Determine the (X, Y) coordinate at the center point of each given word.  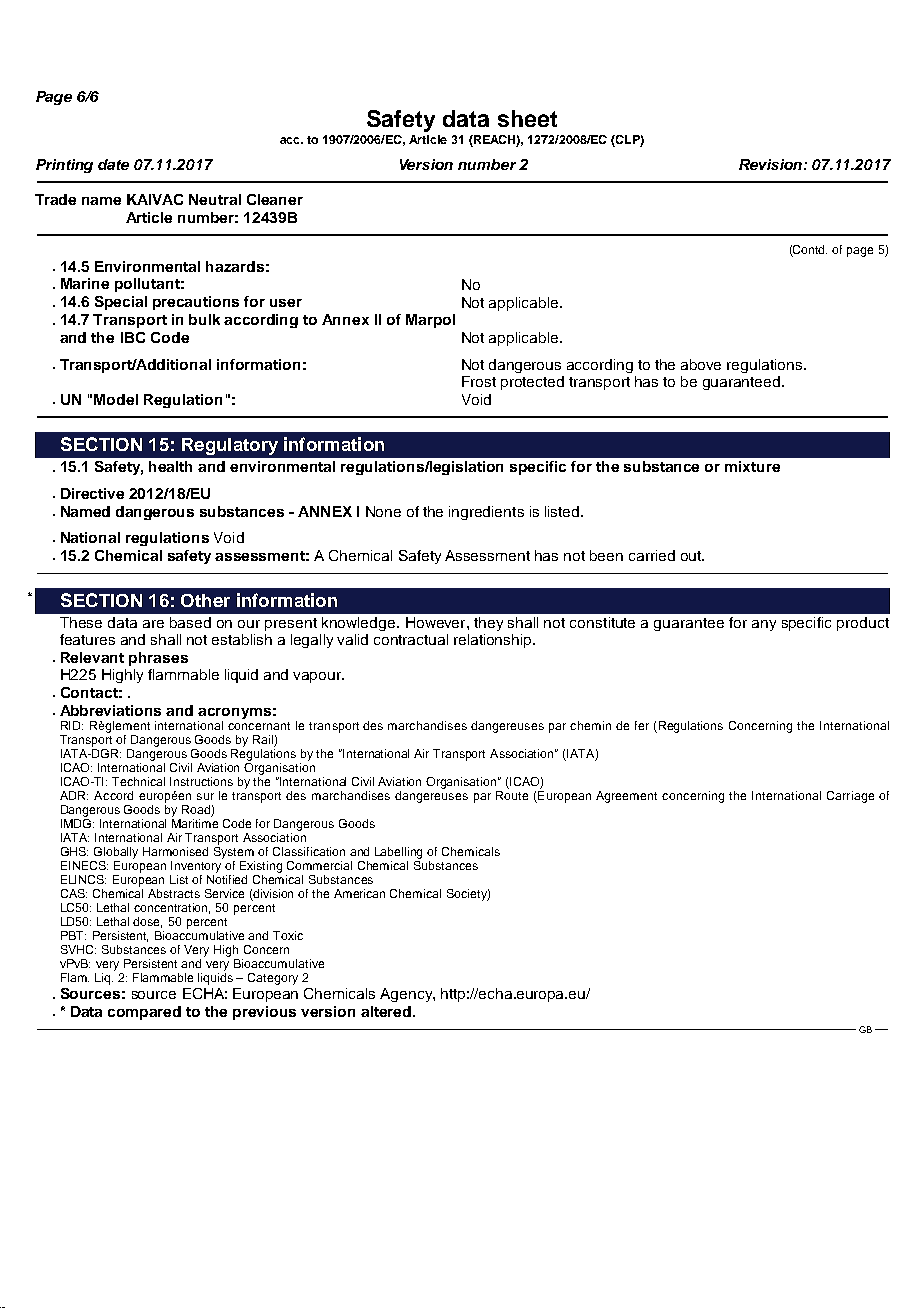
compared (144, 1013)
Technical (138, 781)
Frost (479, 381)
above (701, 364)
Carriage (850, 797)
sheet (527, 118)
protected (532, 383)
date (113, 164)
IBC (133, 337)
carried (652, 555)
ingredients (486, 513)
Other (205, 600)
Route (512, 795)
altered (387, 1011)
